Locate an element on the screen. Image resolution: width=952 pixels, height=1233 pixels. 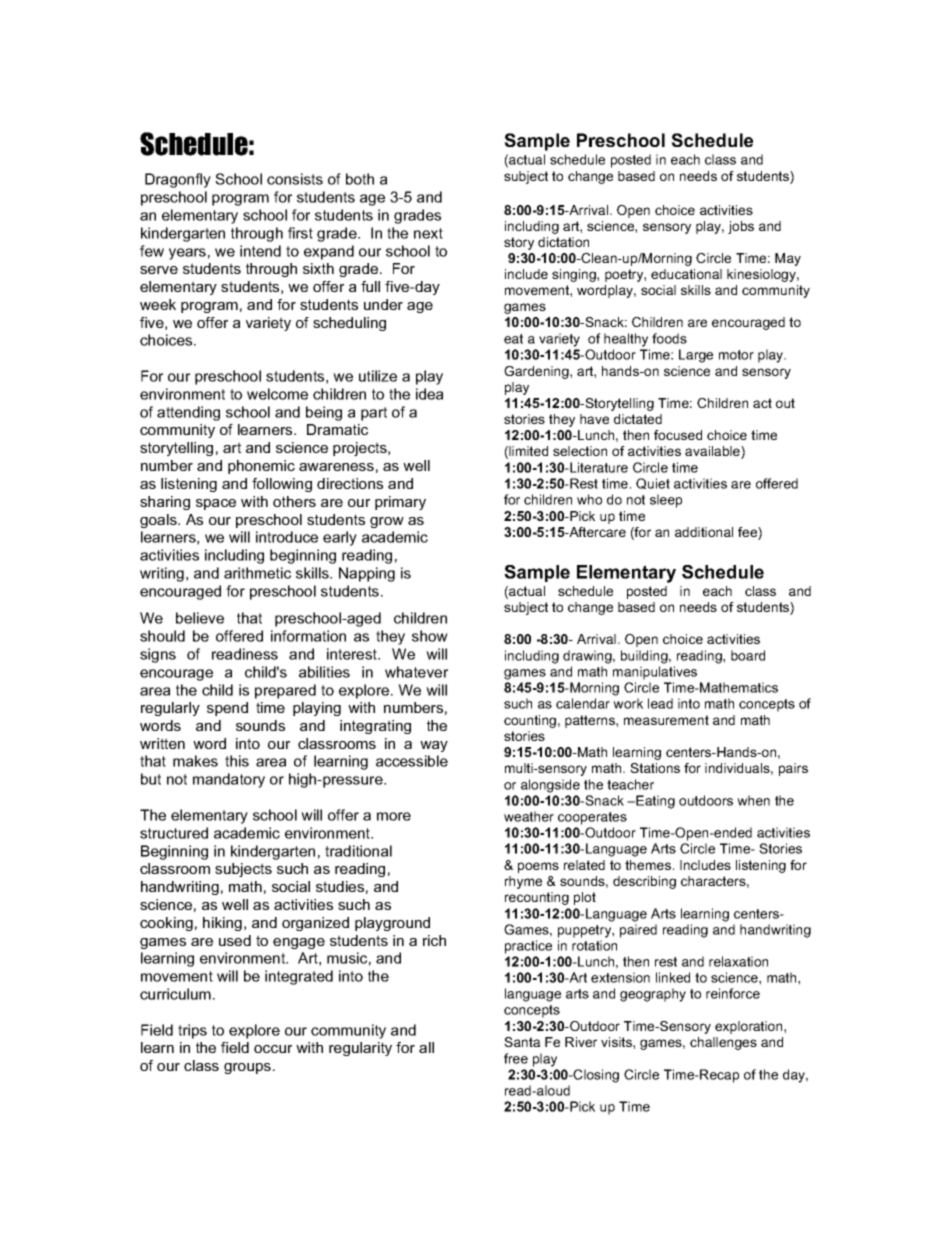
board is located at coordinates (748, 655).
